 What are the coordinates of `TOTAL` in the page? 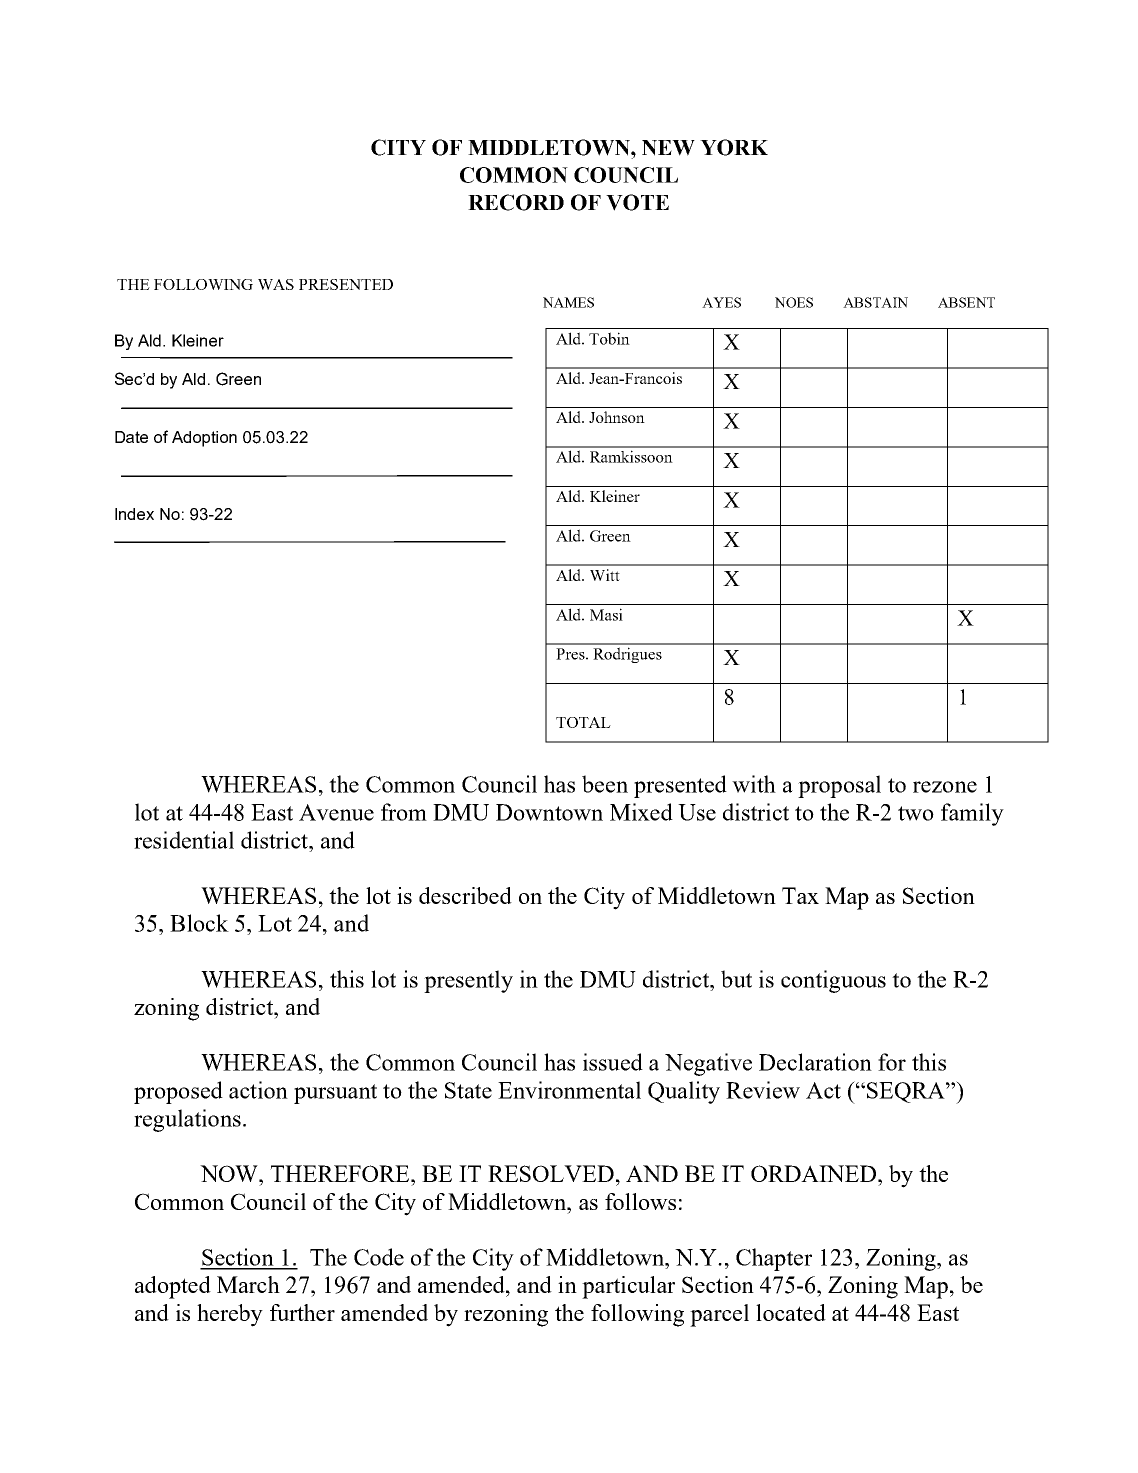 It's located at (583, 722).
